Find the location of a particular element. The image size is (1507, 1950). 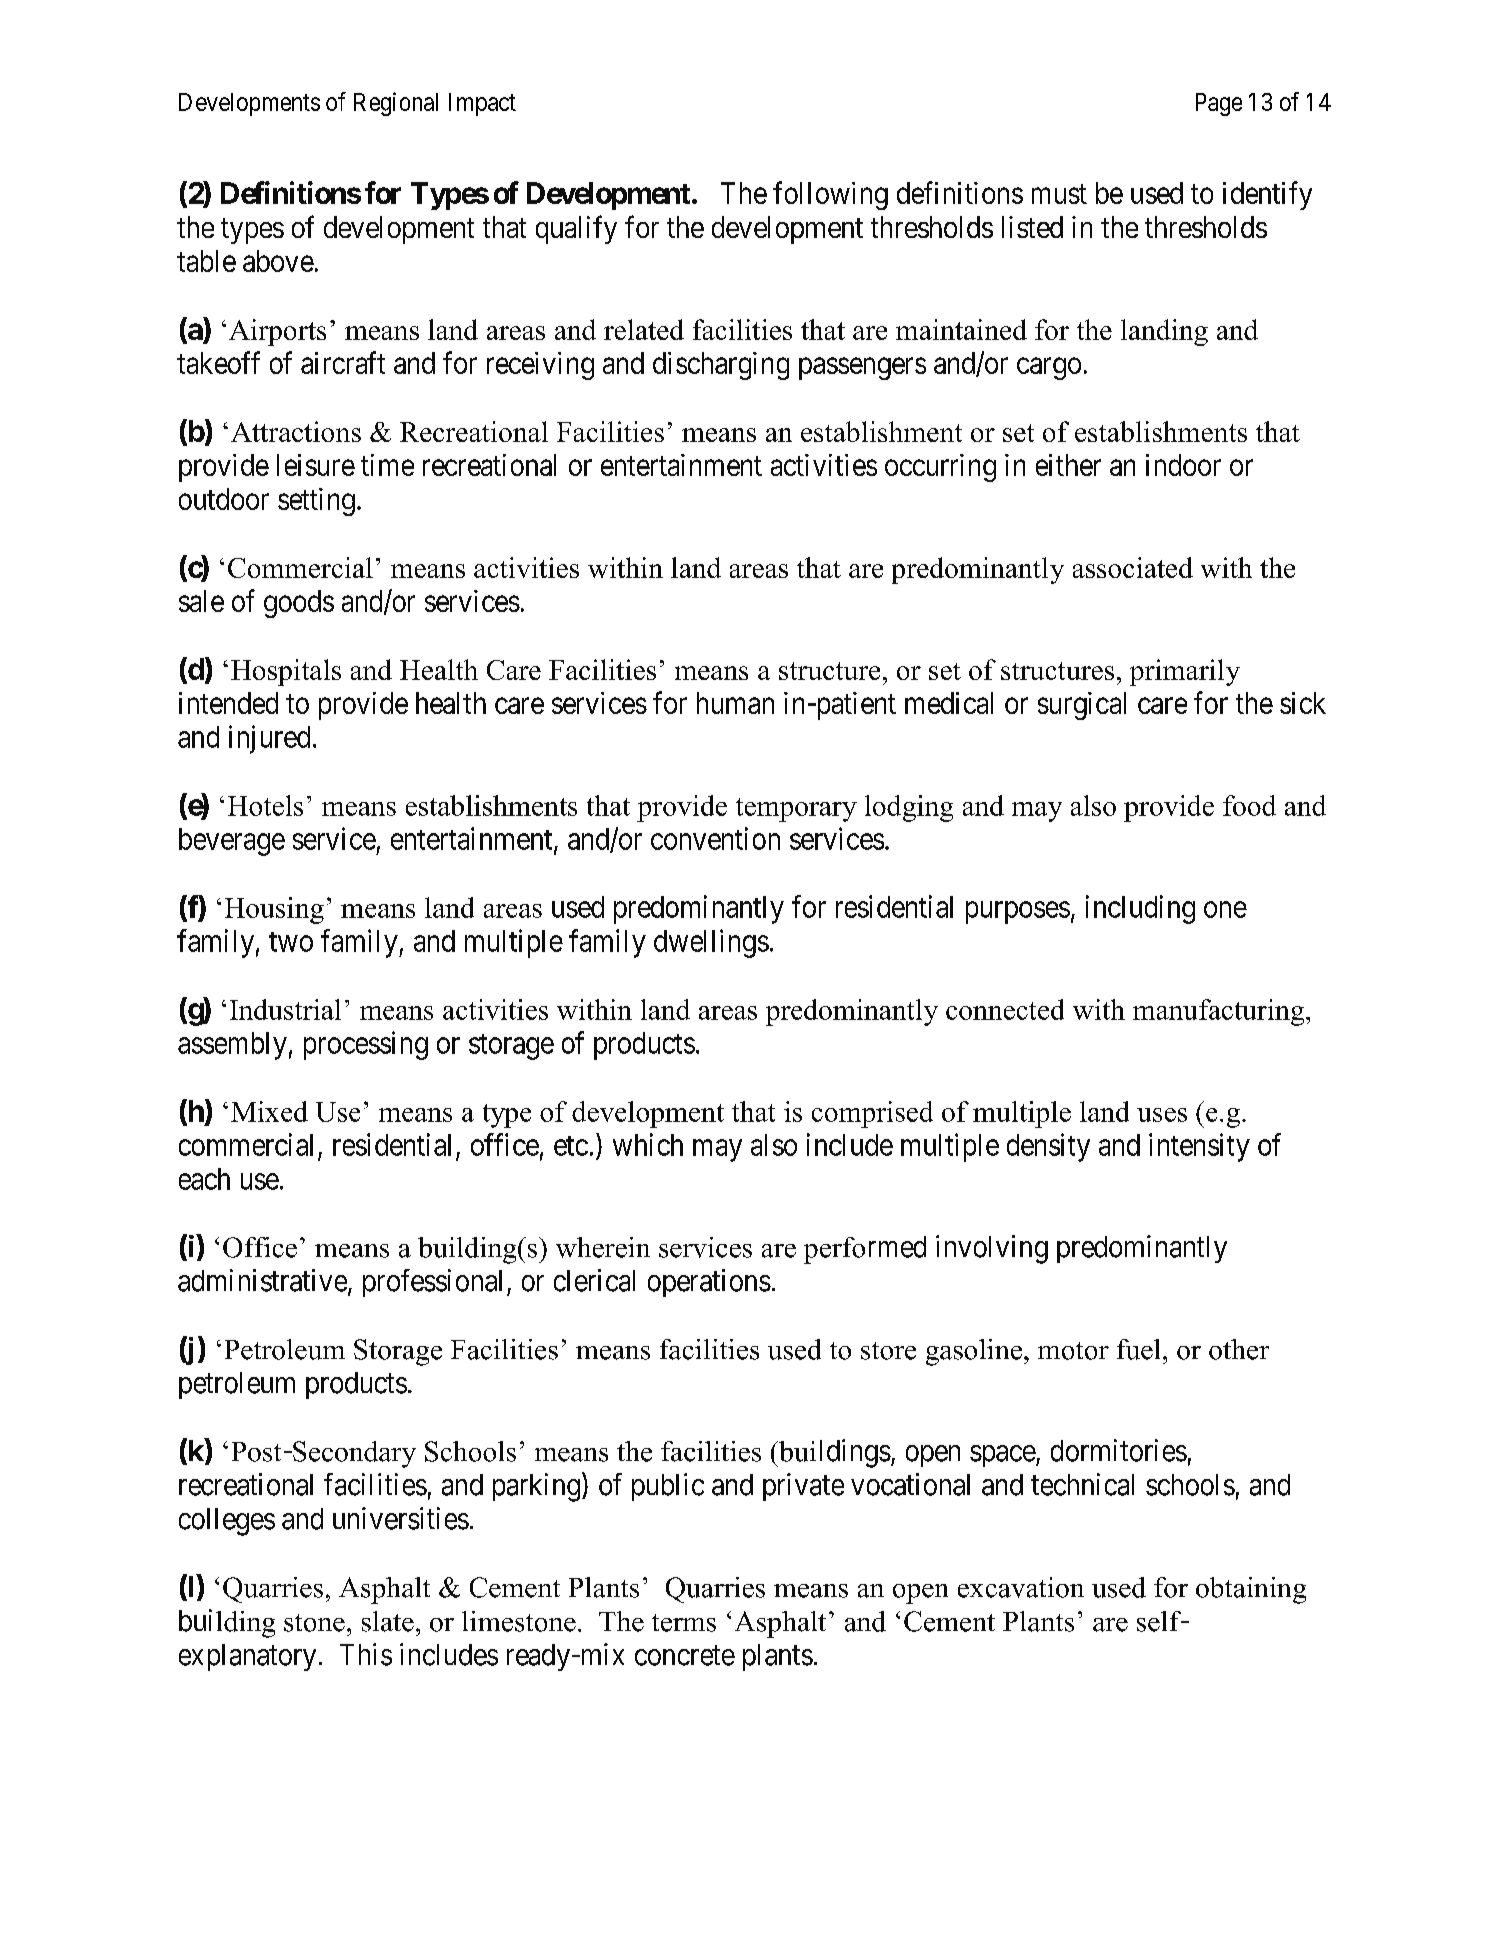

slate is located at coordinates (388, 1621).
